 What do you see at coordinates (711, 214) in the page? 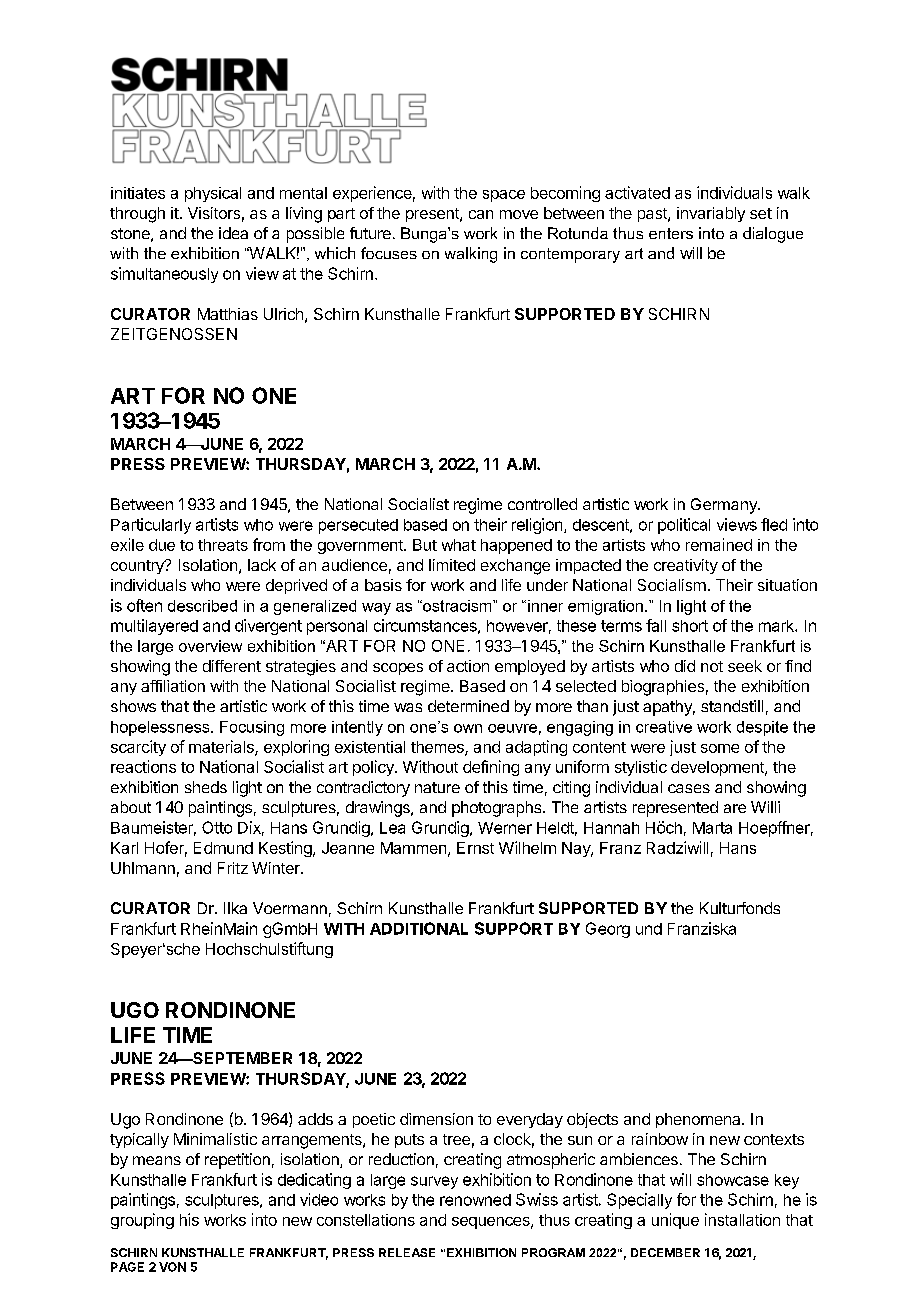
I see `invariably` at bounding box center [711, 214].
